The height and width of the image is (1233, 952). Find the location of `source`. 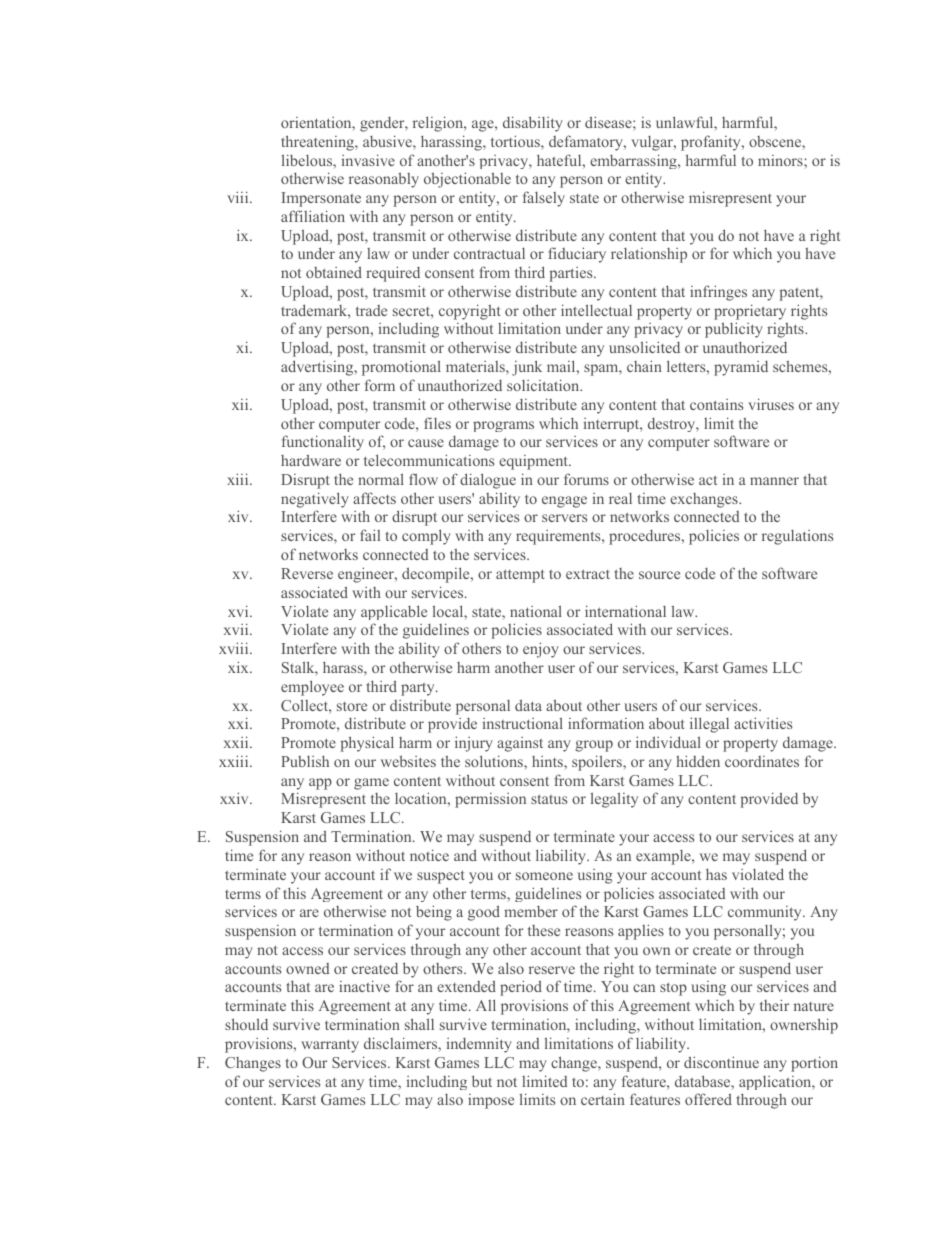

source is located at coordinates (659, 575).
